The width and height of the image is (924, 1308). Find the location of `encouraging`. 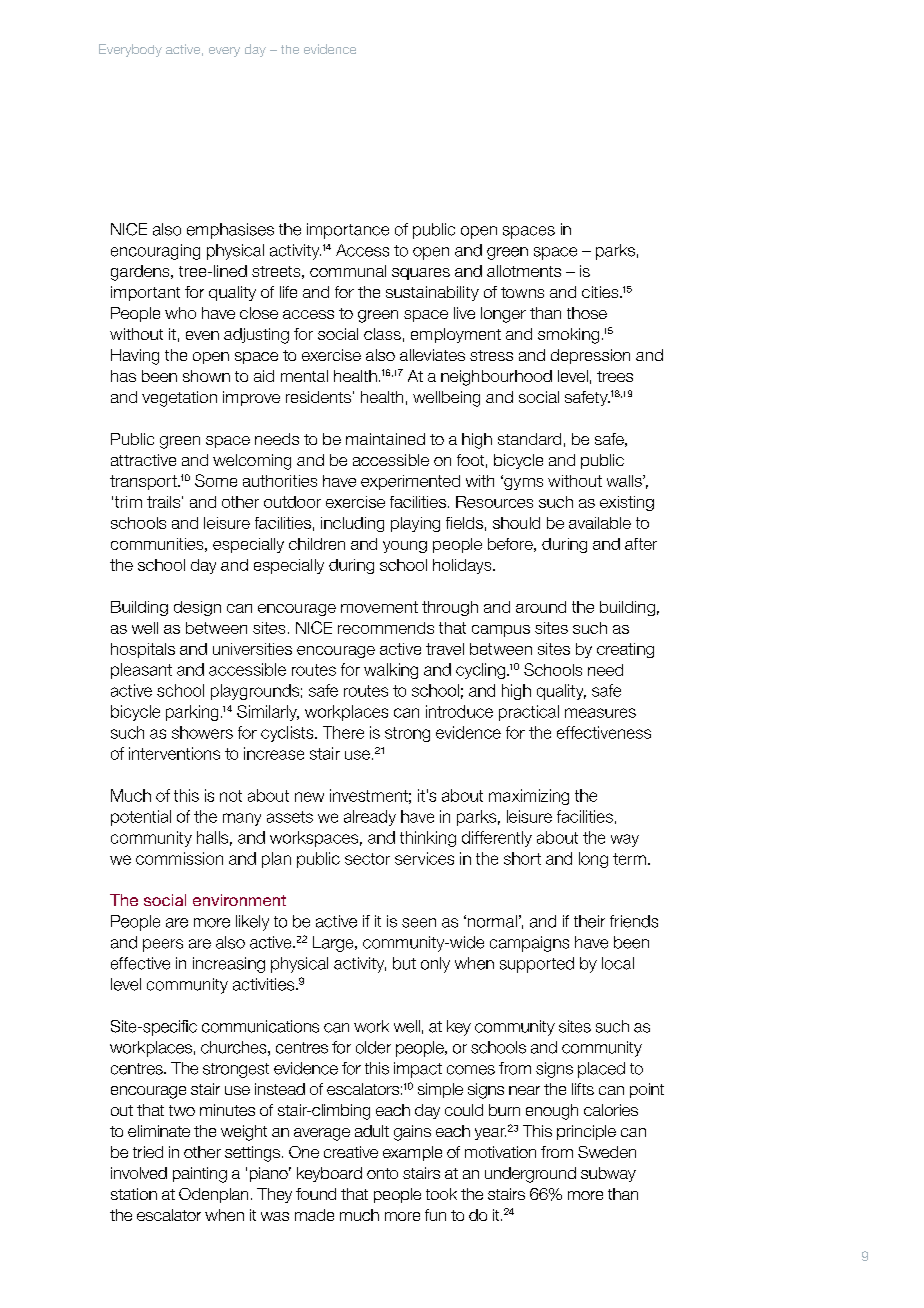

encouraging is located at coordinates (155, 252).
